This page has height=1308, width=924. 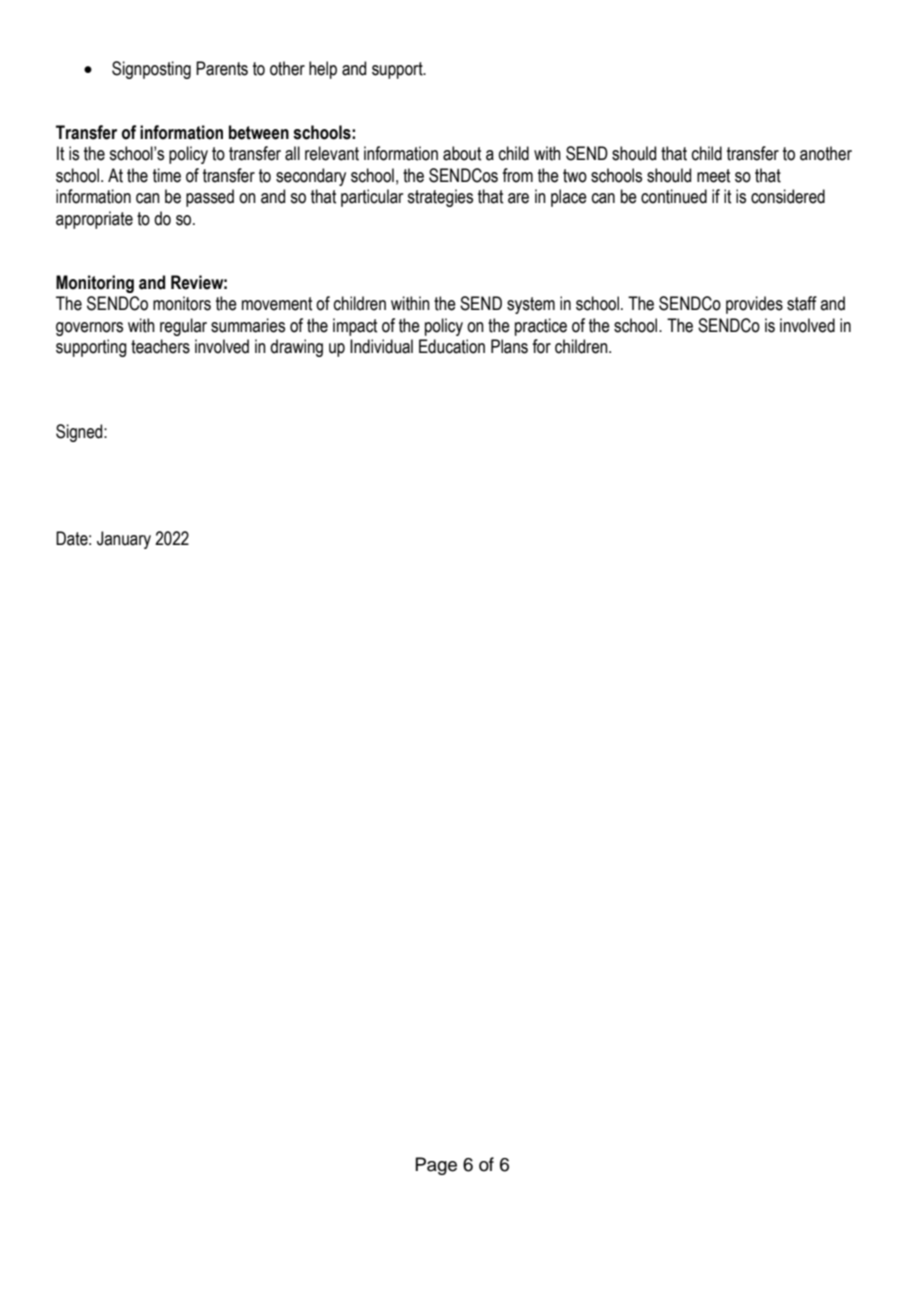 I want to click on January, so click(x=124, y=540).
